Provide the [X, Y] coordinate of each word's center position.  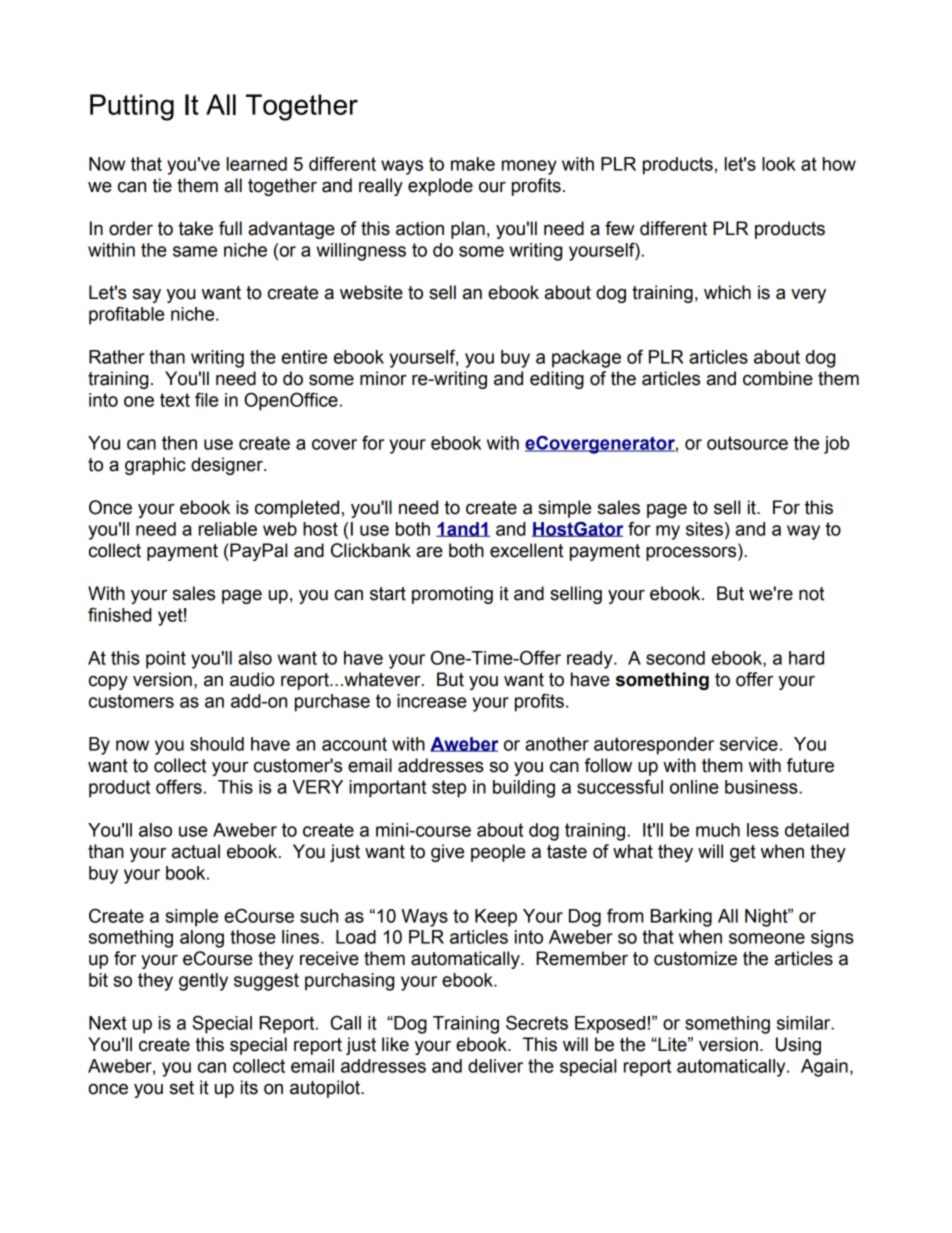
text [175, 400]
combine [778, 378]
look [779, 164]
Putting [132, 107]
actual [196, 851]
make [473, 164]
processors [692, 553]
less [763, 830]
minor [383, 378]
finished [120, 614]
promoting [452, 595]
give [447, 853]
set [182, 1088]
